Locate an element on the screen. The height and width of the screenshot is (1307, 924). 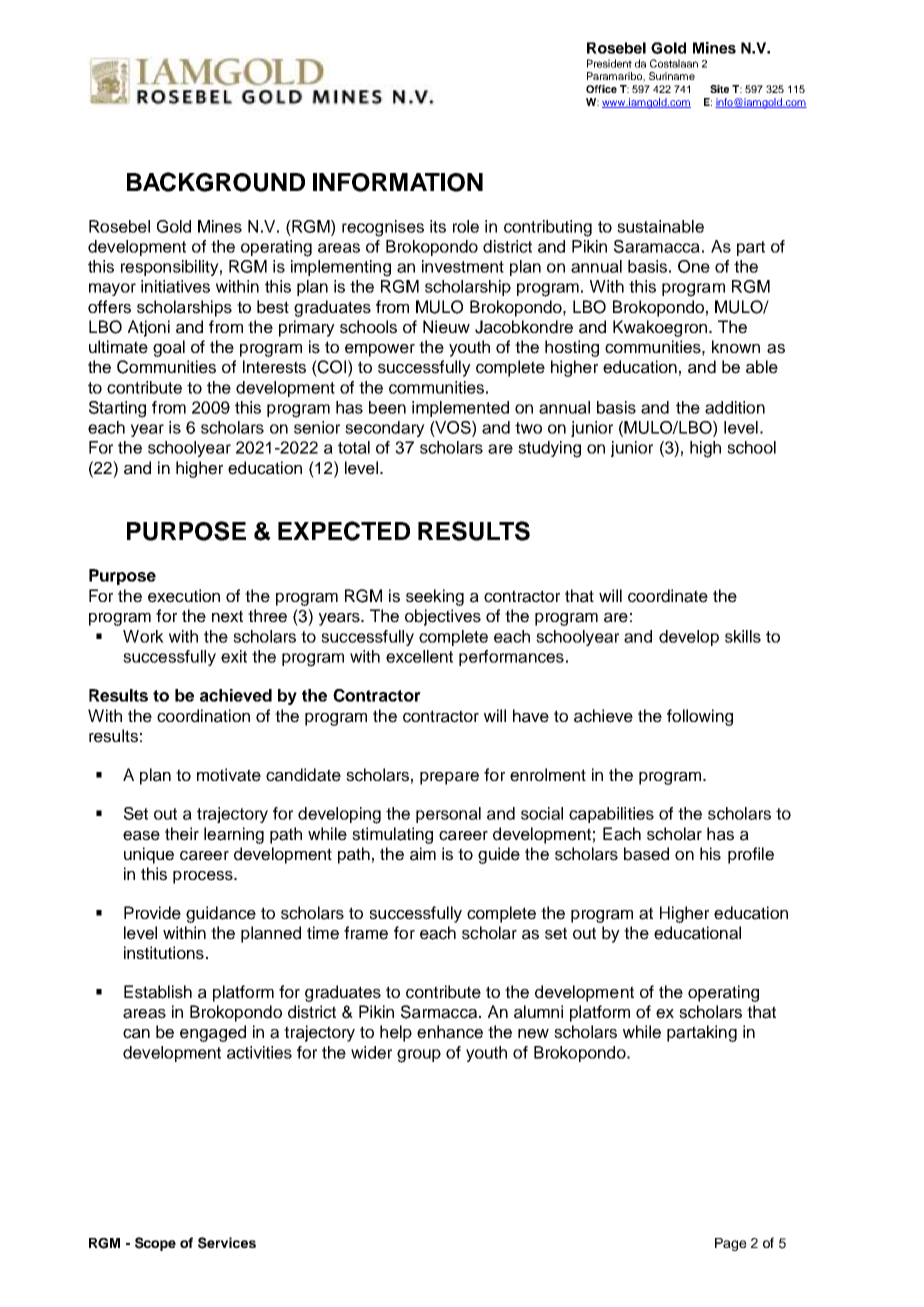
coordinate is located at coordinates (668, 596).
